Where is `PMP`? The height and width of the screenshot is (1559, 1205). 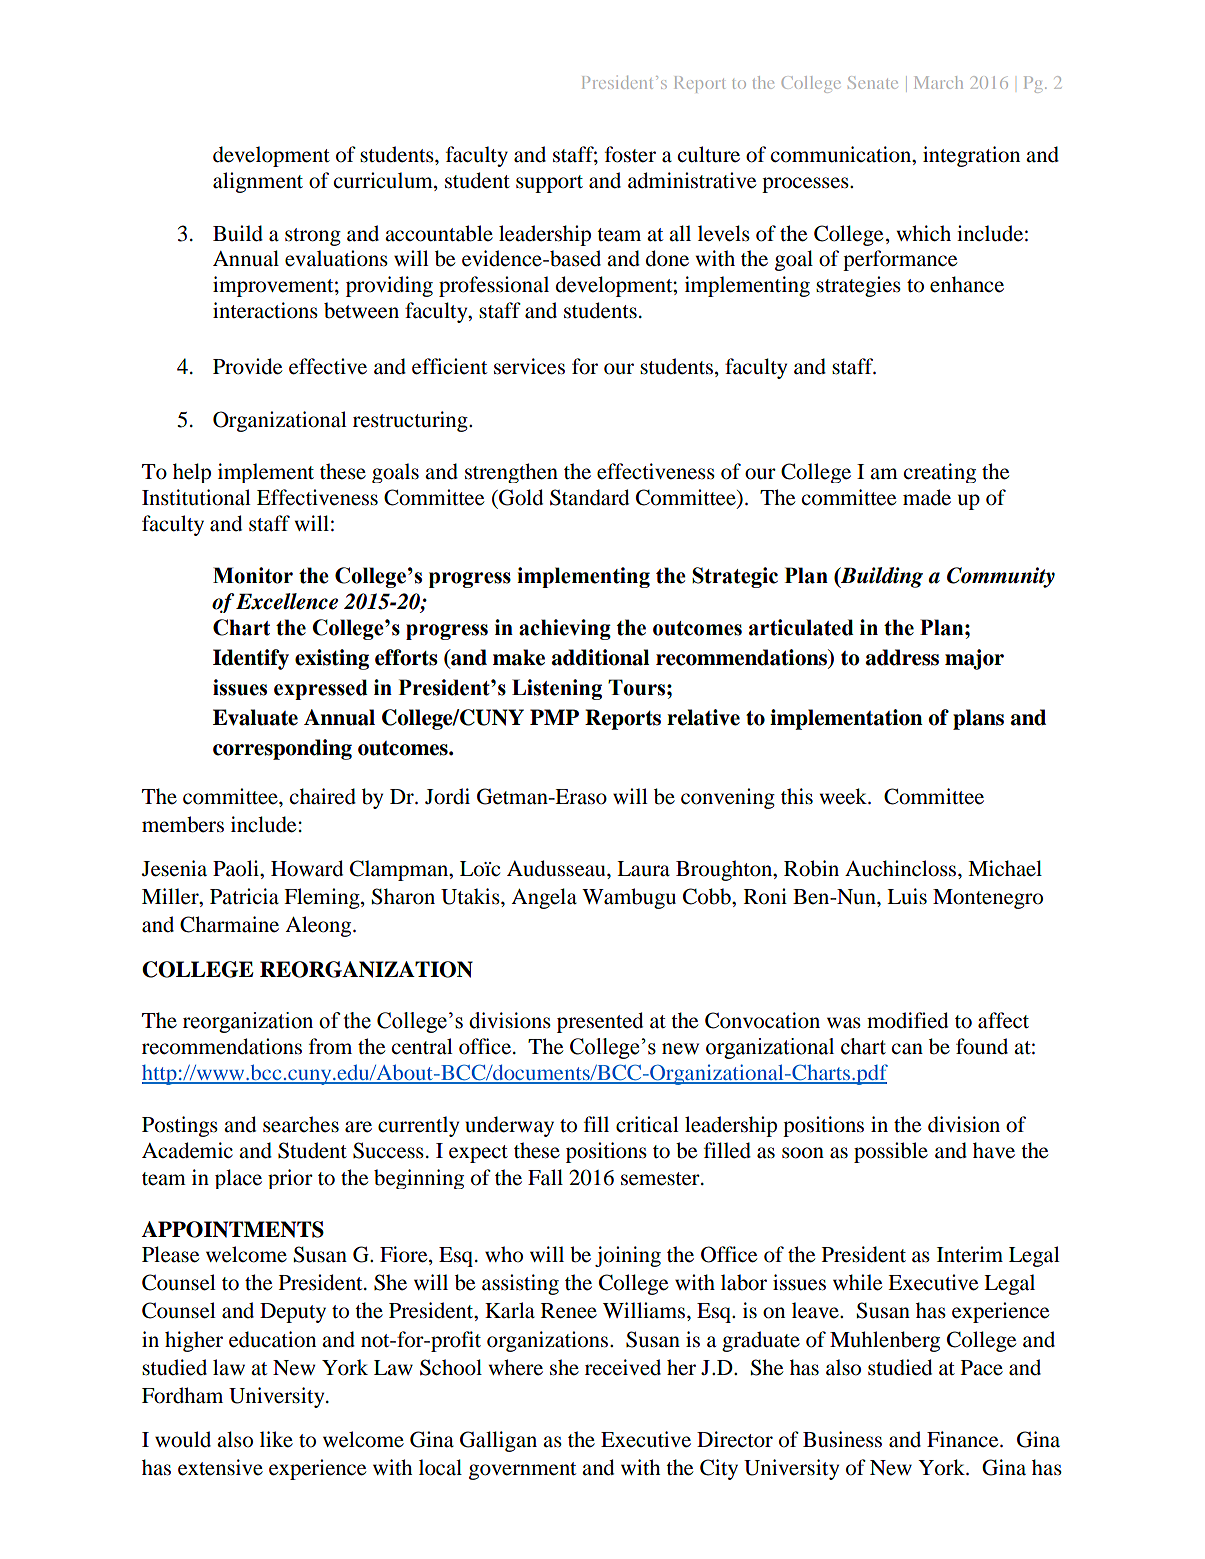 PMP is located at coordinates (554, 717).
